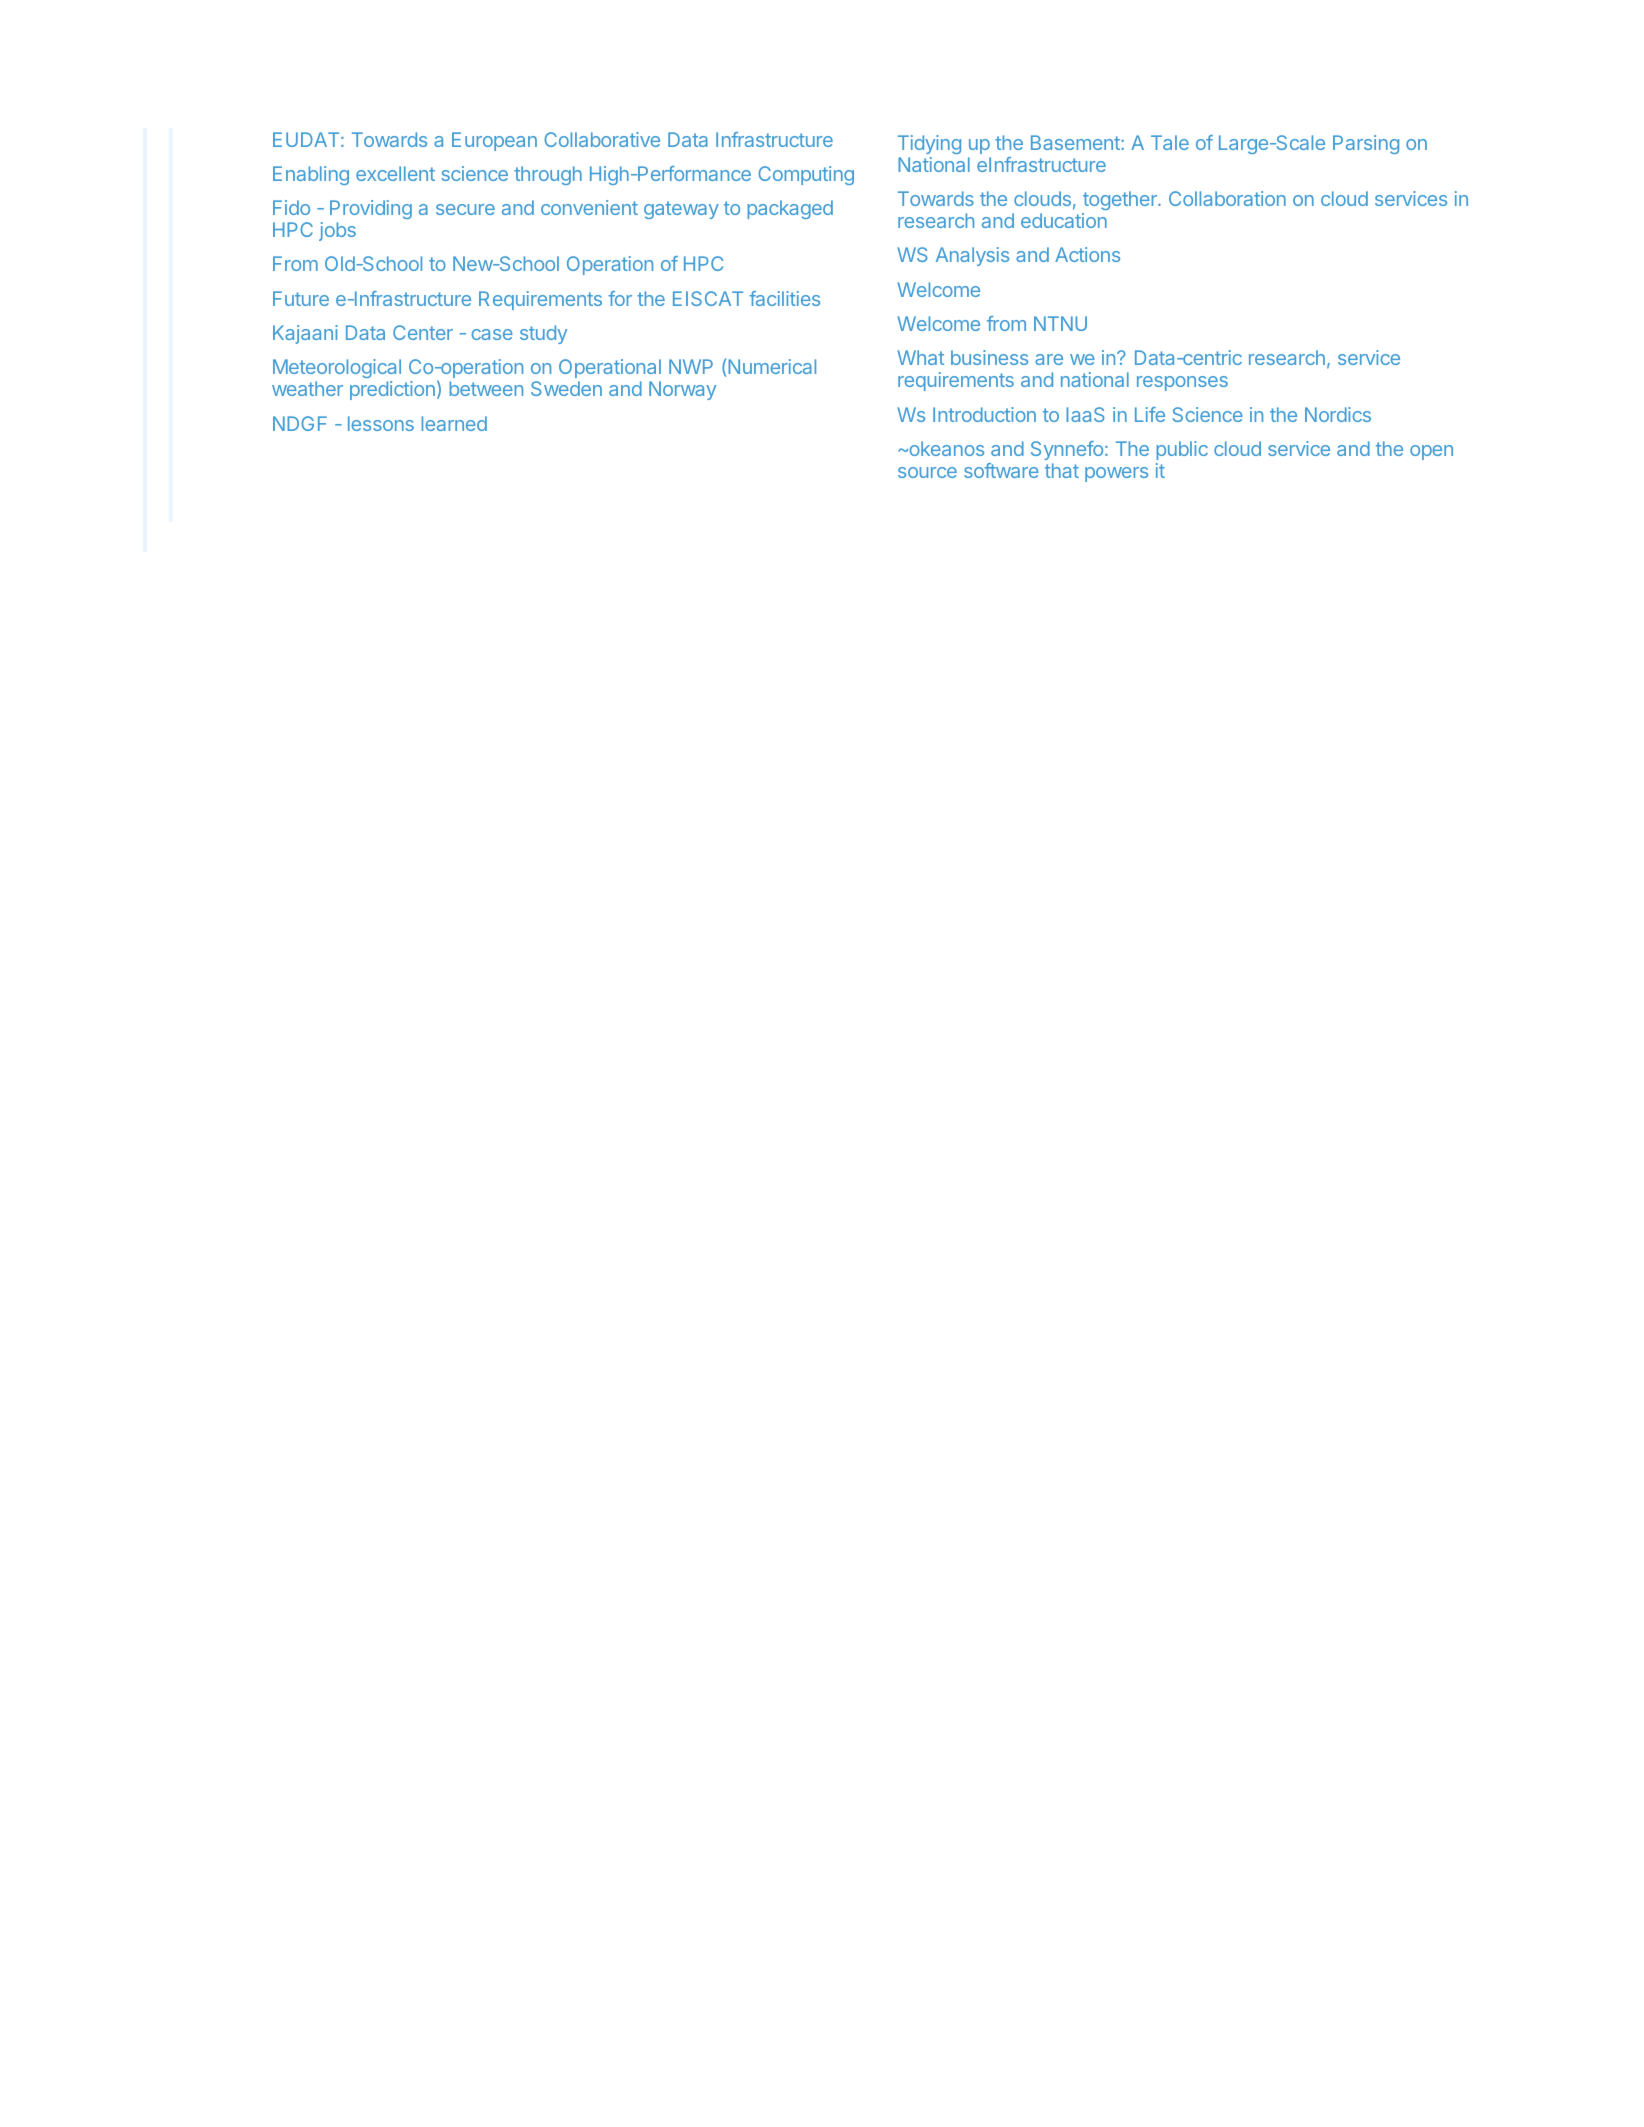 The image size is (1644, 2127). Describe the element at coordinates (454, 423) in the screenshot. I see `learned` at that location.
